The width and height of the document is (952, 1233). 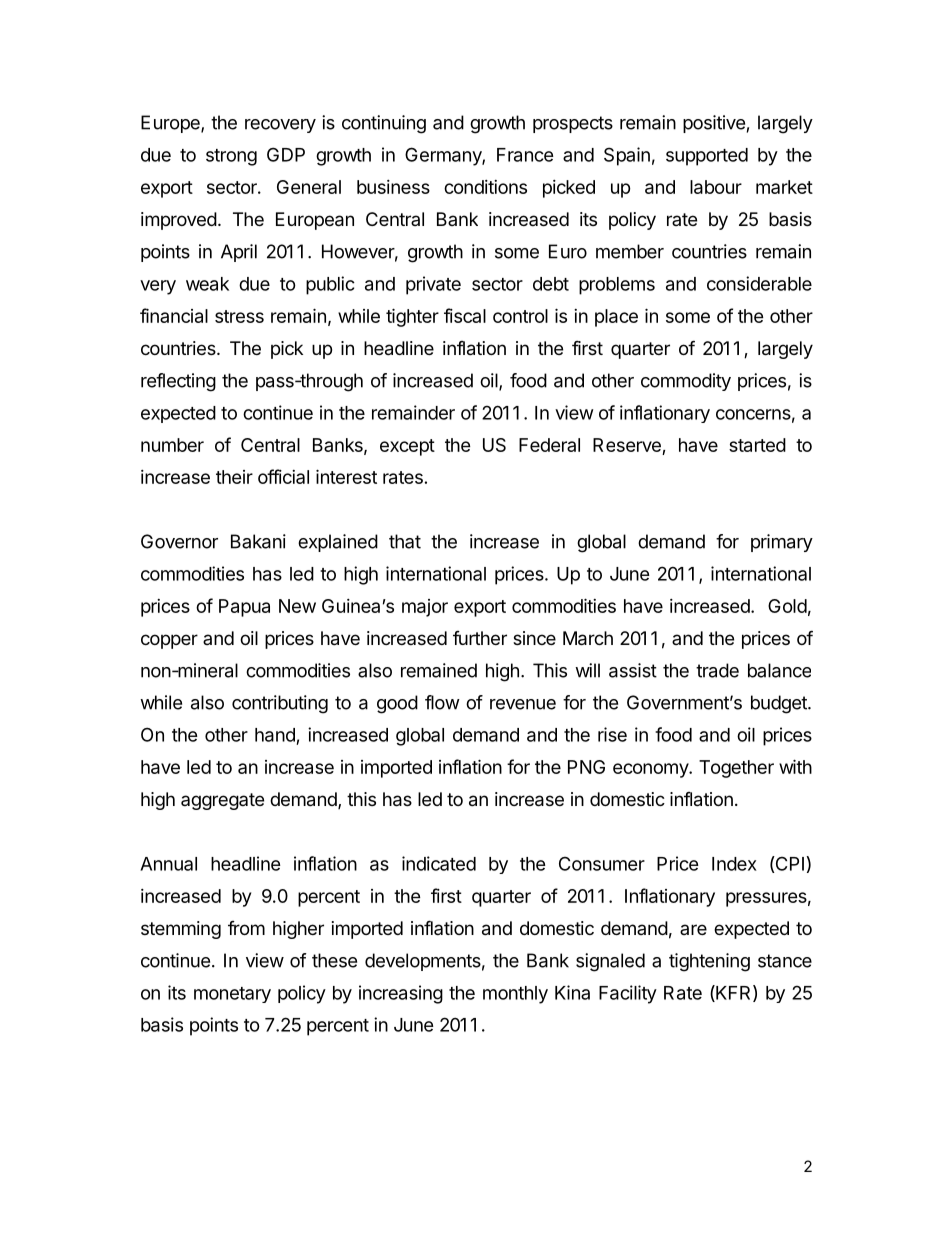 I want to click on monetary, so click(x=232, y=995).
